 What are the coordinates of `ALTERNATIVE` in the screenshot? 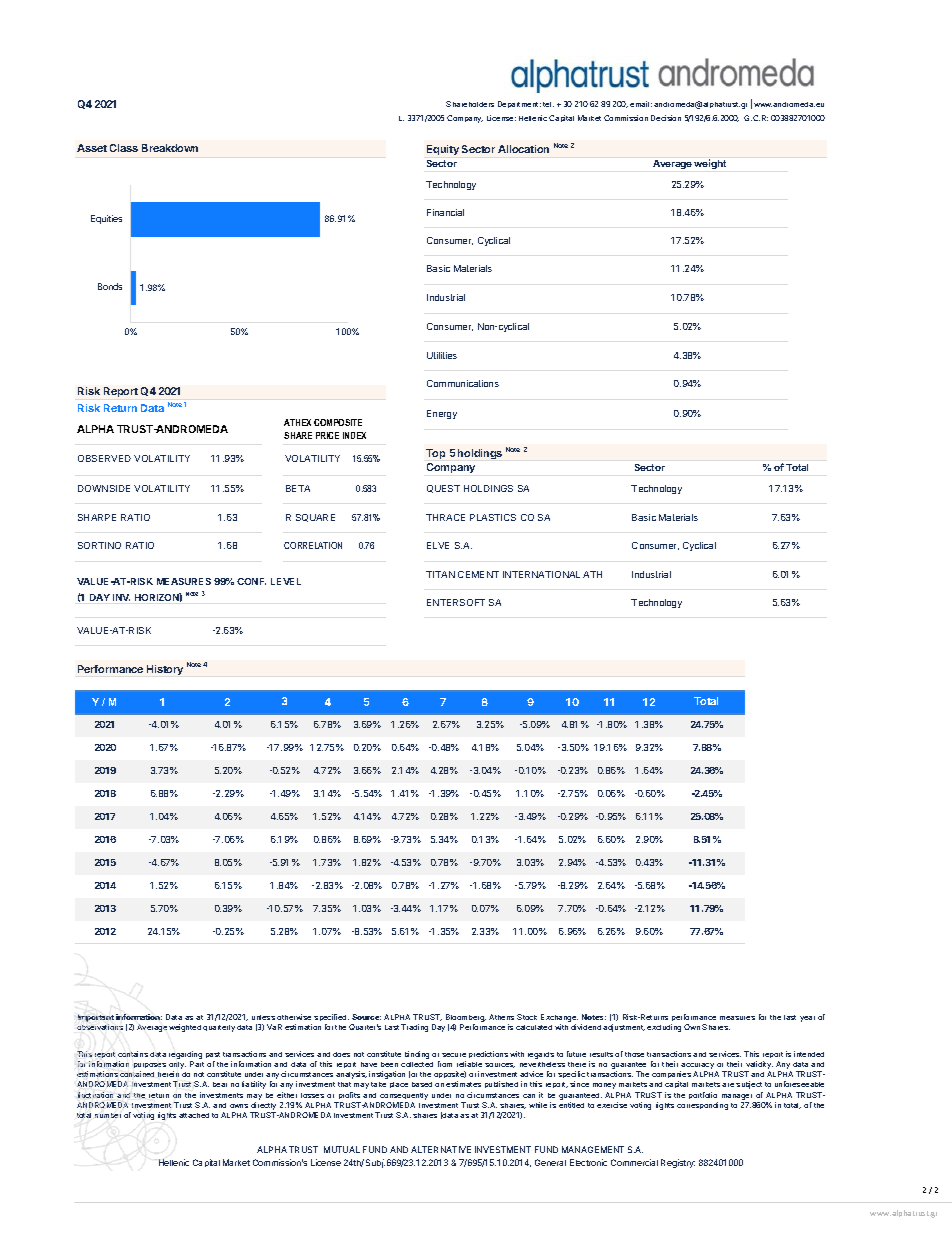 It's located at (441, 1149).
